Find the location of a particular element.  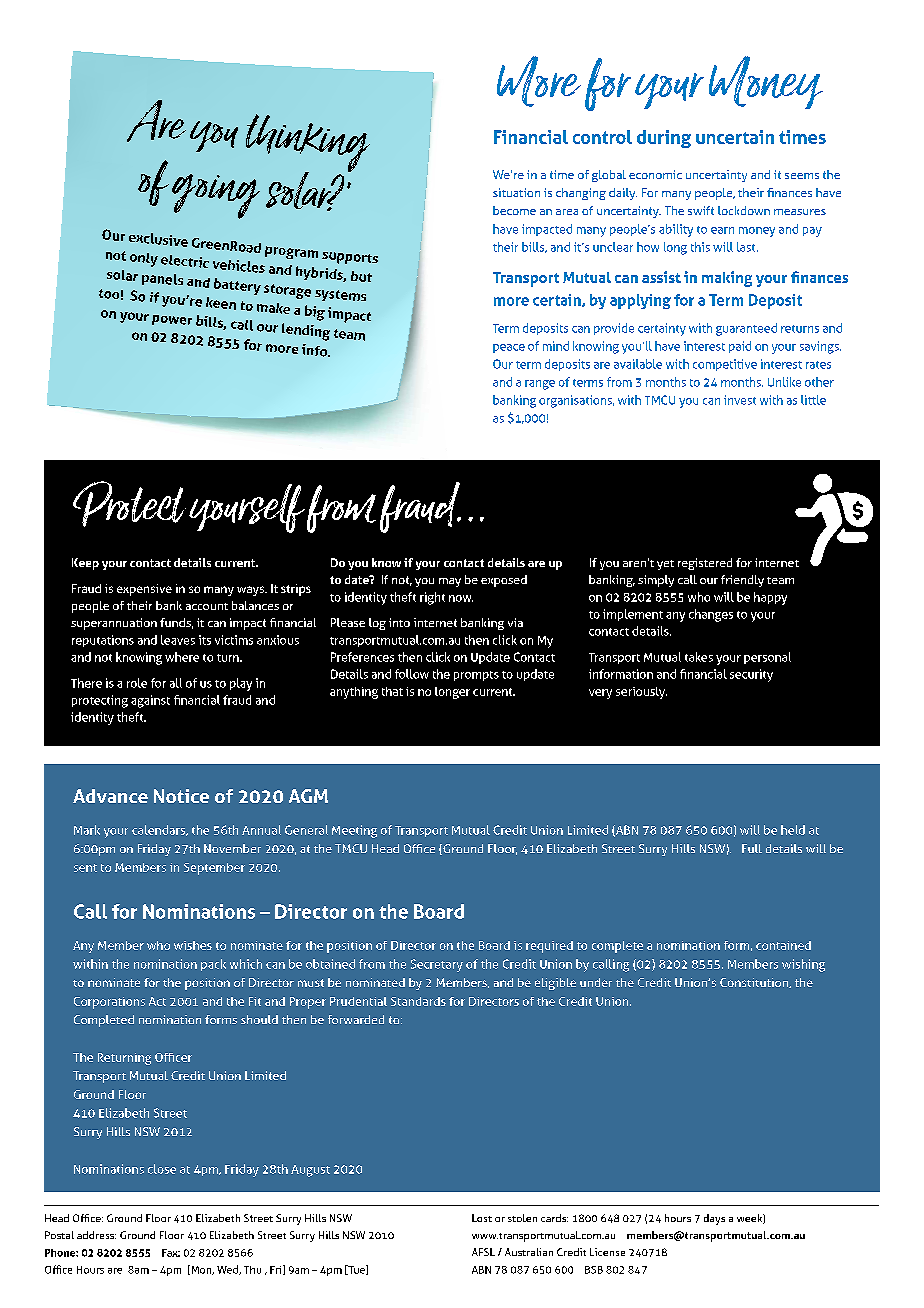

Keep is located at coordinates (85, 564).
